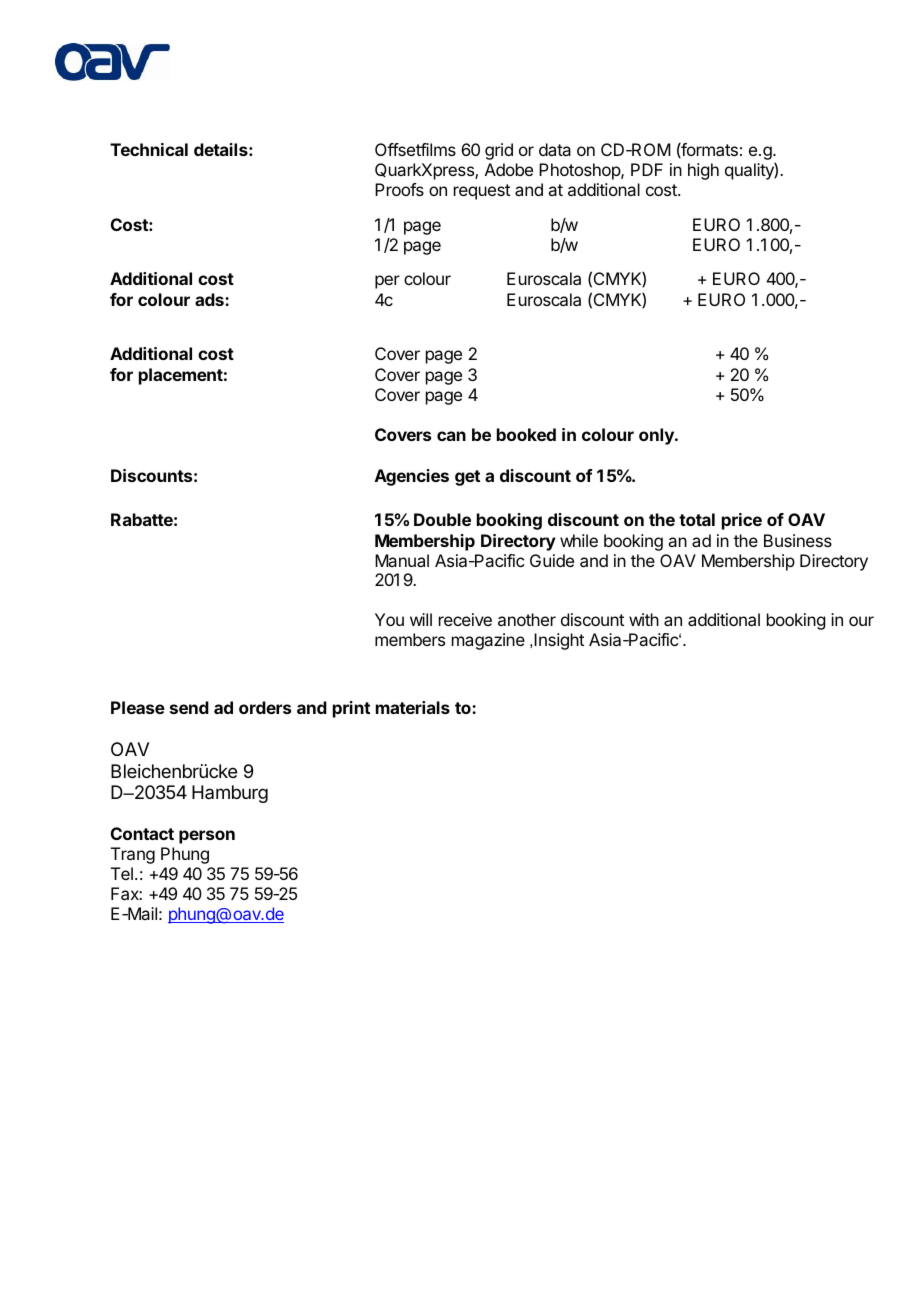 This page has height=1308, width=924. What do you see at coordinates (657, 436) in the page?
I see `only` at bounding box center [657, 436].
